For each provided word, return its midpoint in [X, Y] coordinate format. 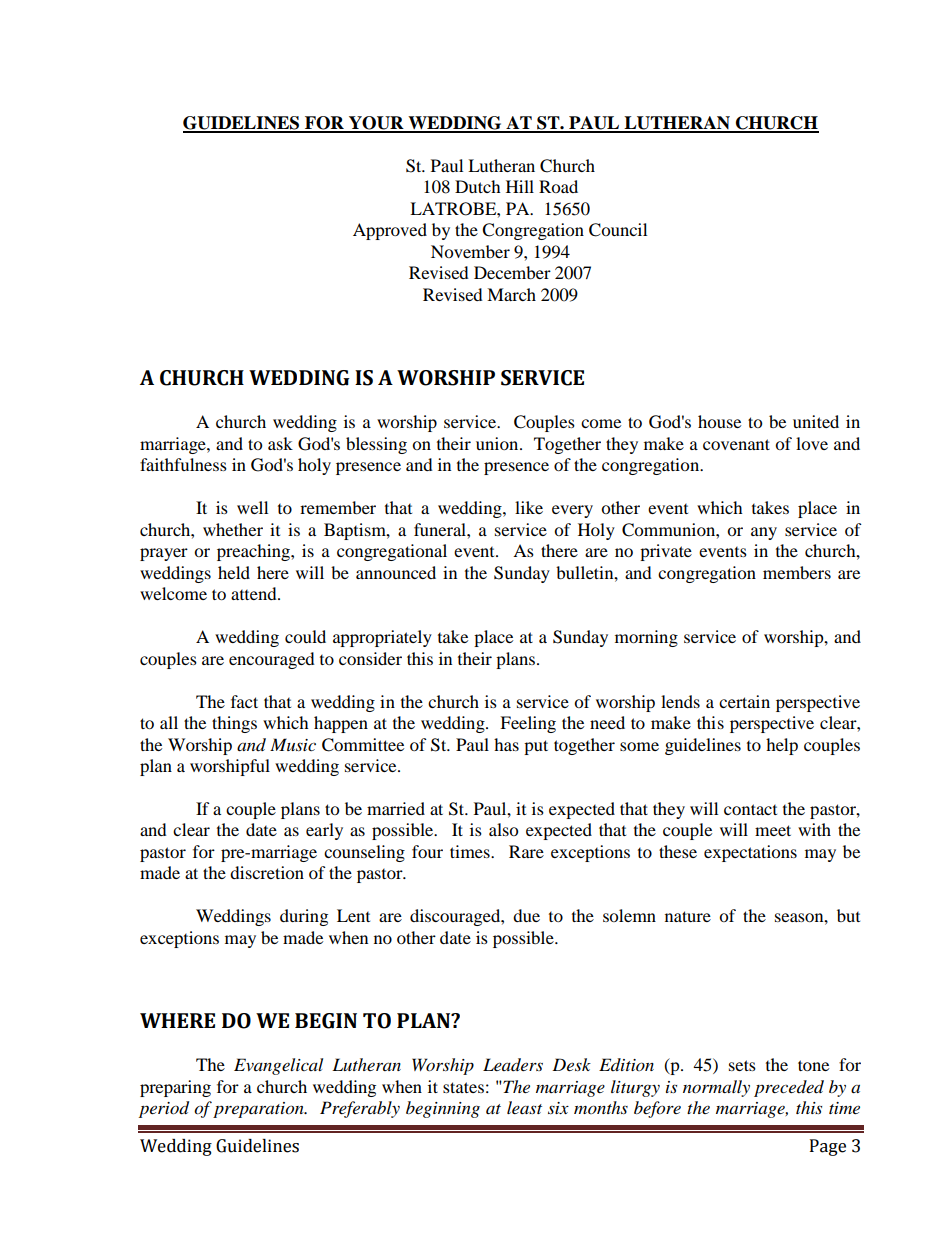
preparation [259, 1110]
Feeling [528, 724]
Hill [520, 186]
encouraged [272, 660]
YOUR [376, 124]
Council [618, 230]
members [797, 572]
